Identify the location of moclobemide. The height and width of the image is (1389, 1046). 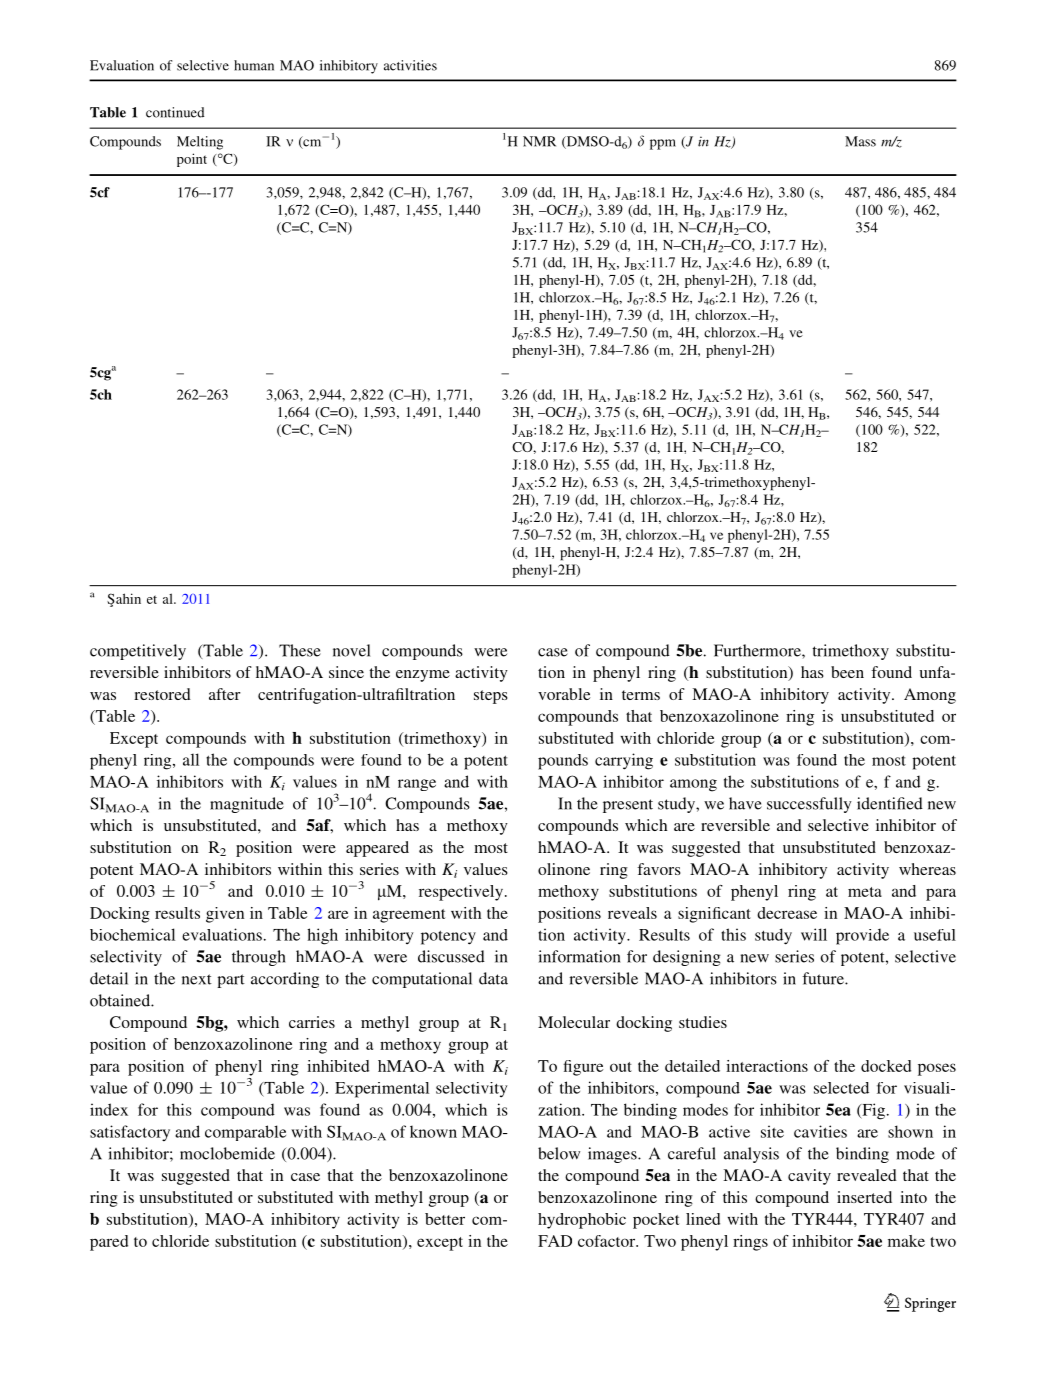
(227, 1153).
